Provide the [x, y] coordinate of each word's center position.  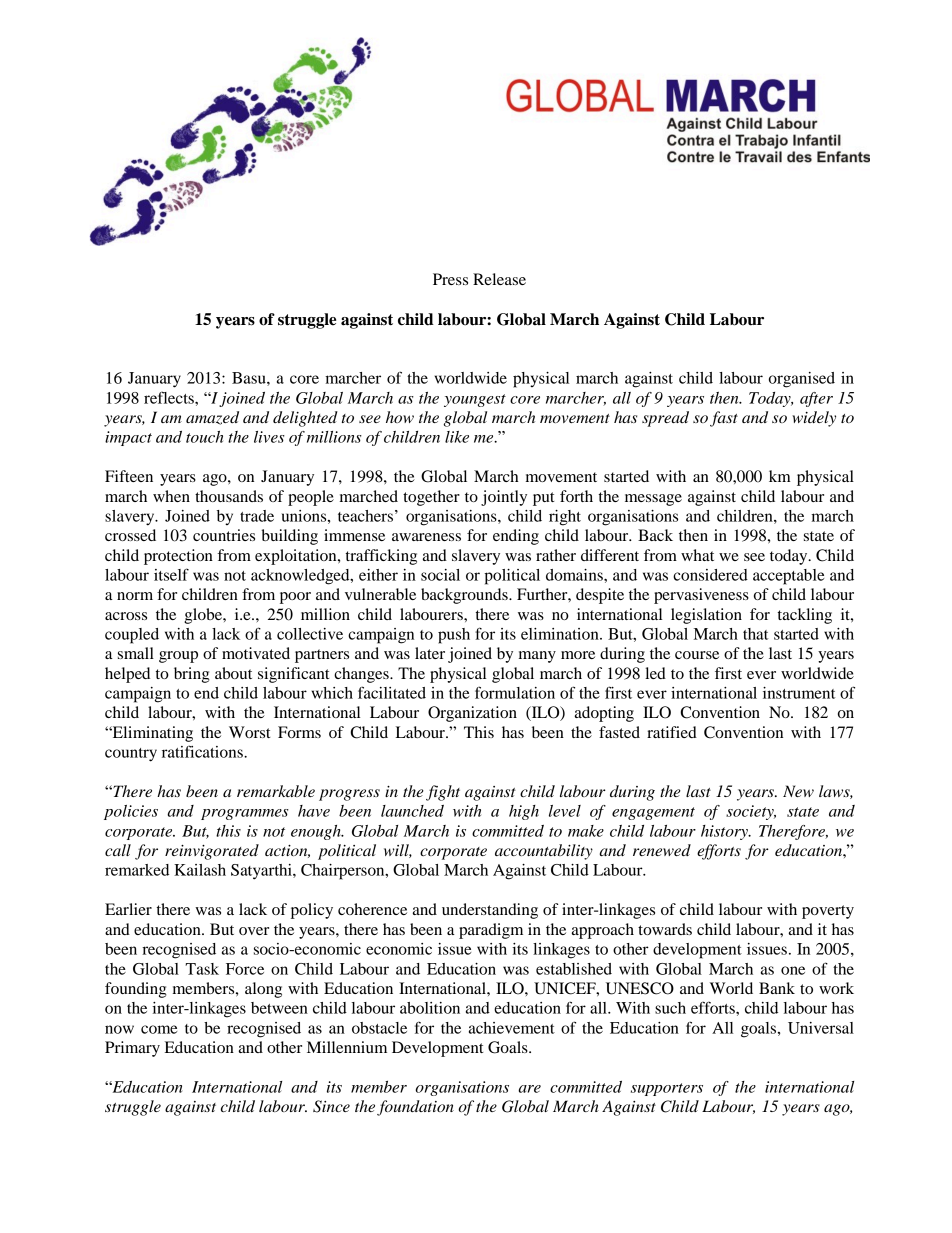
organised [802, 380]
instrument [799, 693]
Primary [132, 1049]
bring [192, 675]
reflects [170, 397]
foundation [415, 1108]
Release [499, 279]
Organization [472, 714]
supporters [667, 1089]
